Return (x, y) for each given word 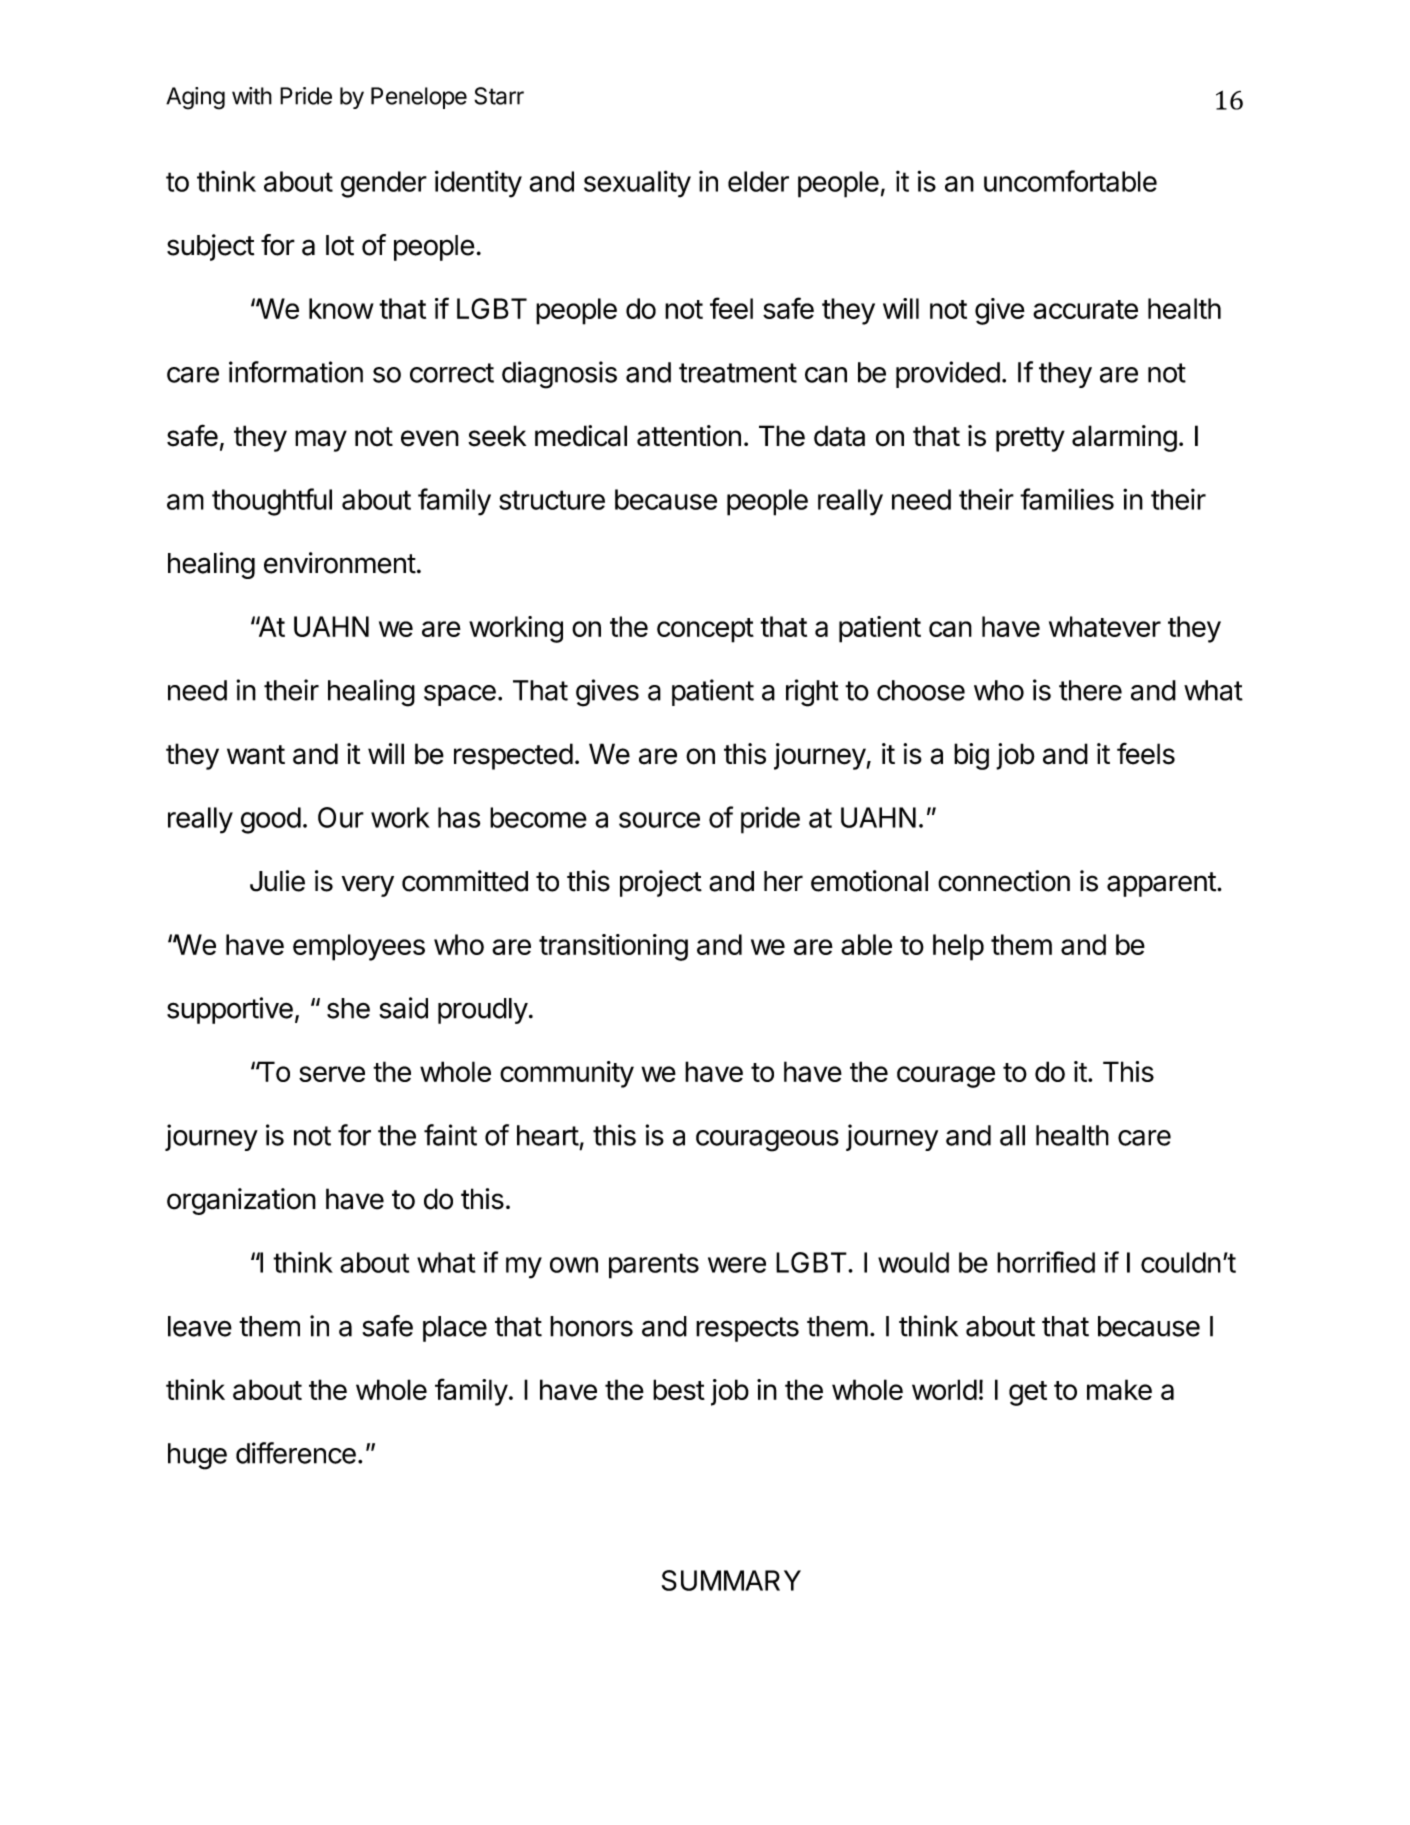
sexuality (637, 184)
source (659, 820)
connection (1004, 881)
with (252, 96)
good (271, 820)
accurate (1085, 309)
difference (296, 1453)
